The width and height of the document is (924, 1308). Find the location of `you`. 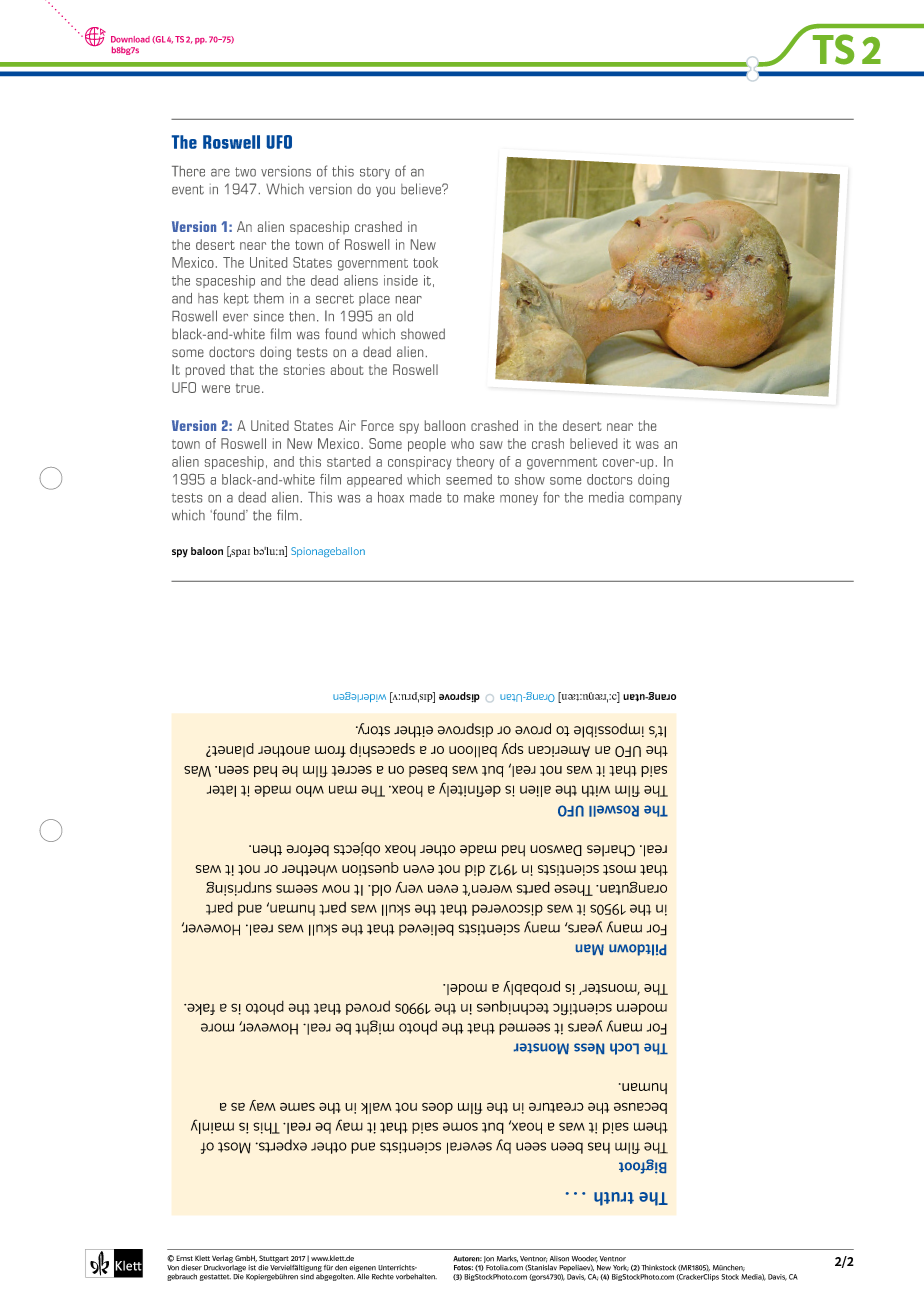

you is located at coordinates (385, 192).
